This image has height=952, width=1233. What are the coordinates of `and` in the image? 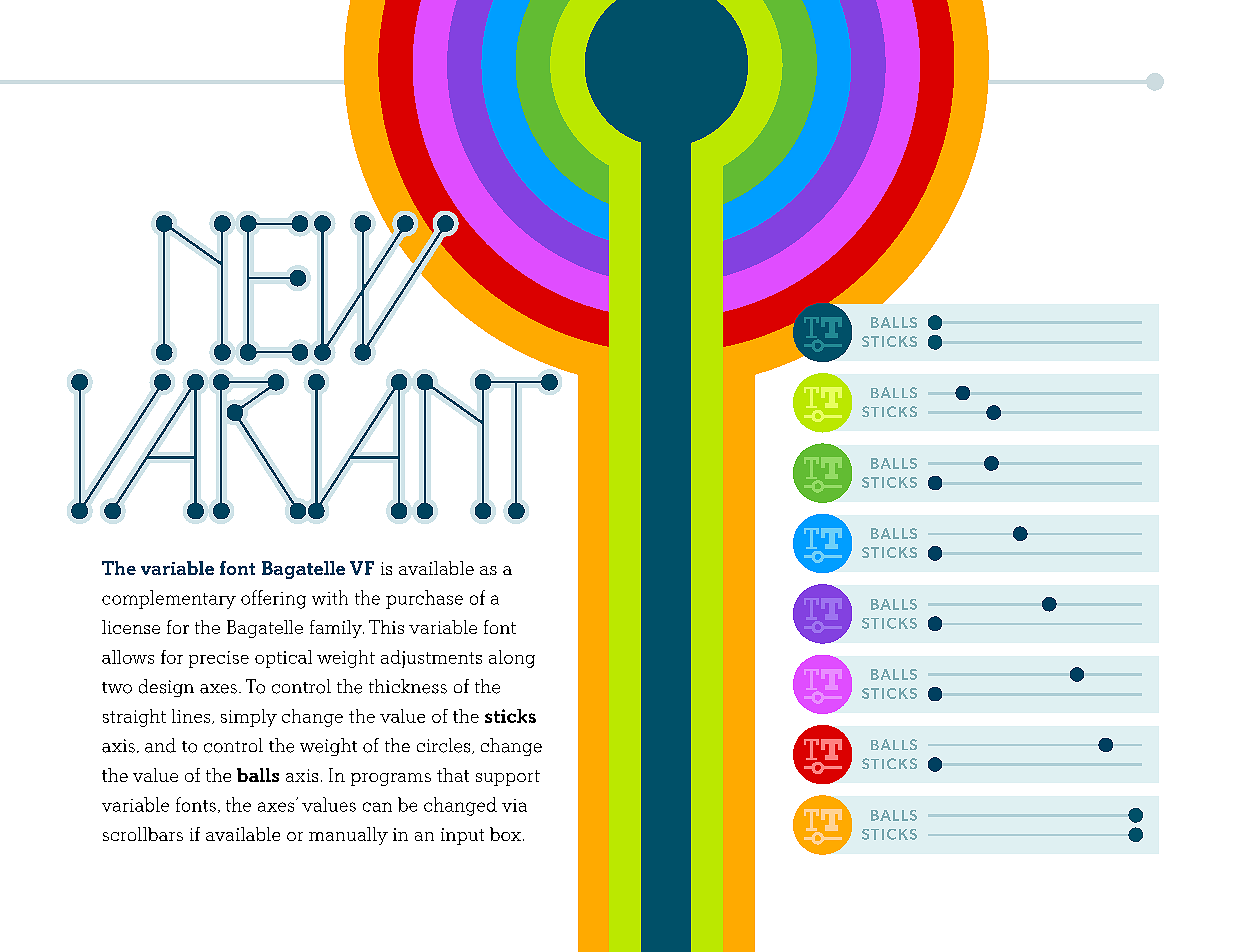 It's located at (160, 745).
